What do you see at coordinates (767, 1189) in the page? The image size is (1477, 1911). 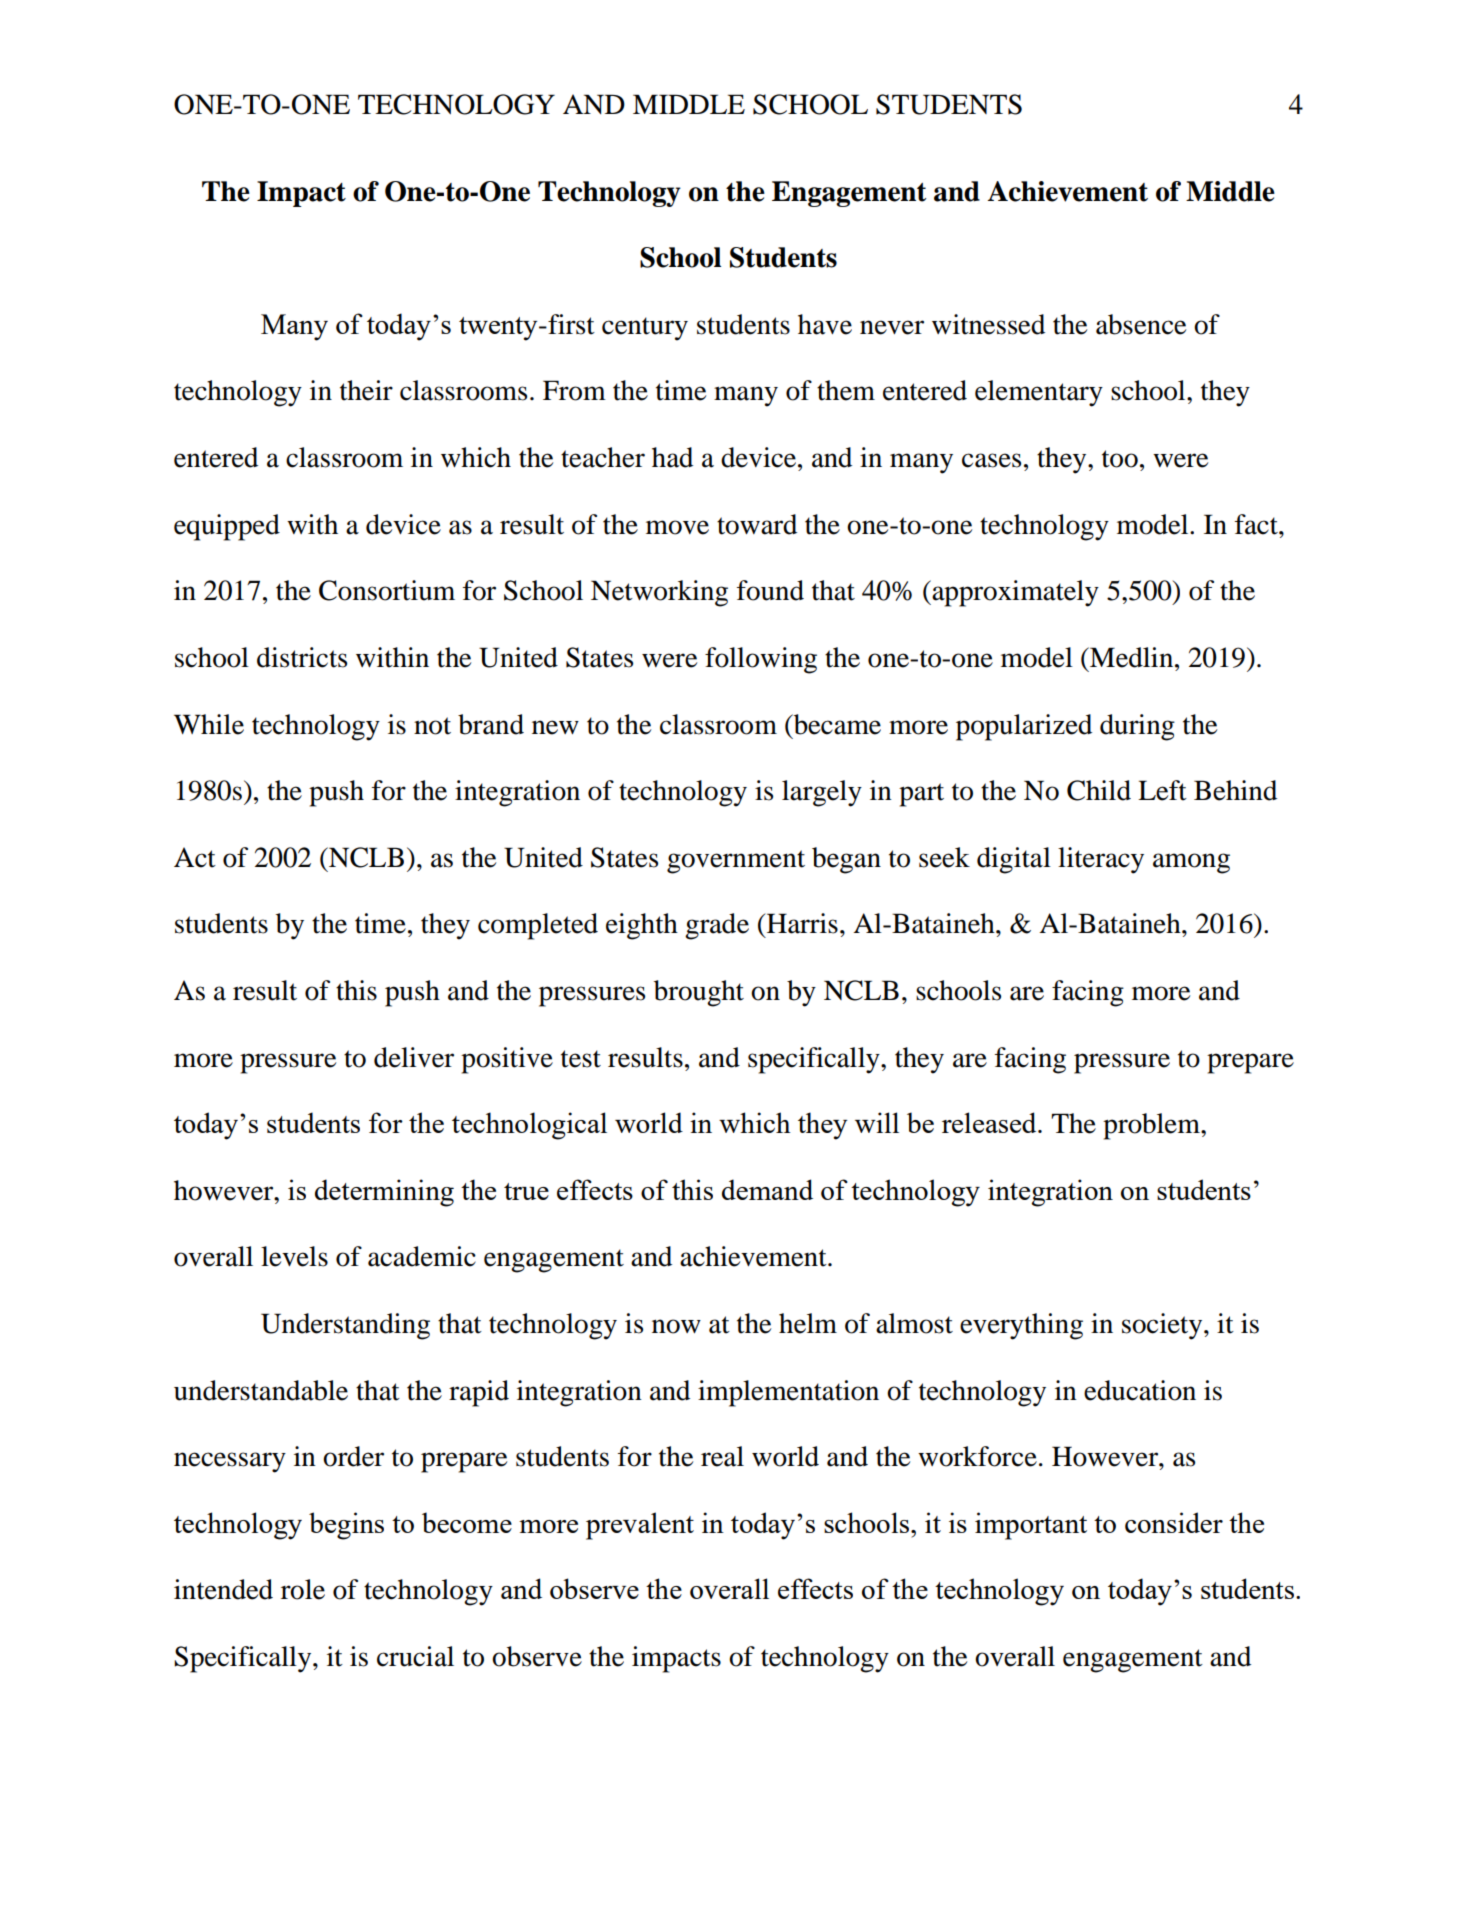 I see `demand` at bounding box center [767, 1189].
